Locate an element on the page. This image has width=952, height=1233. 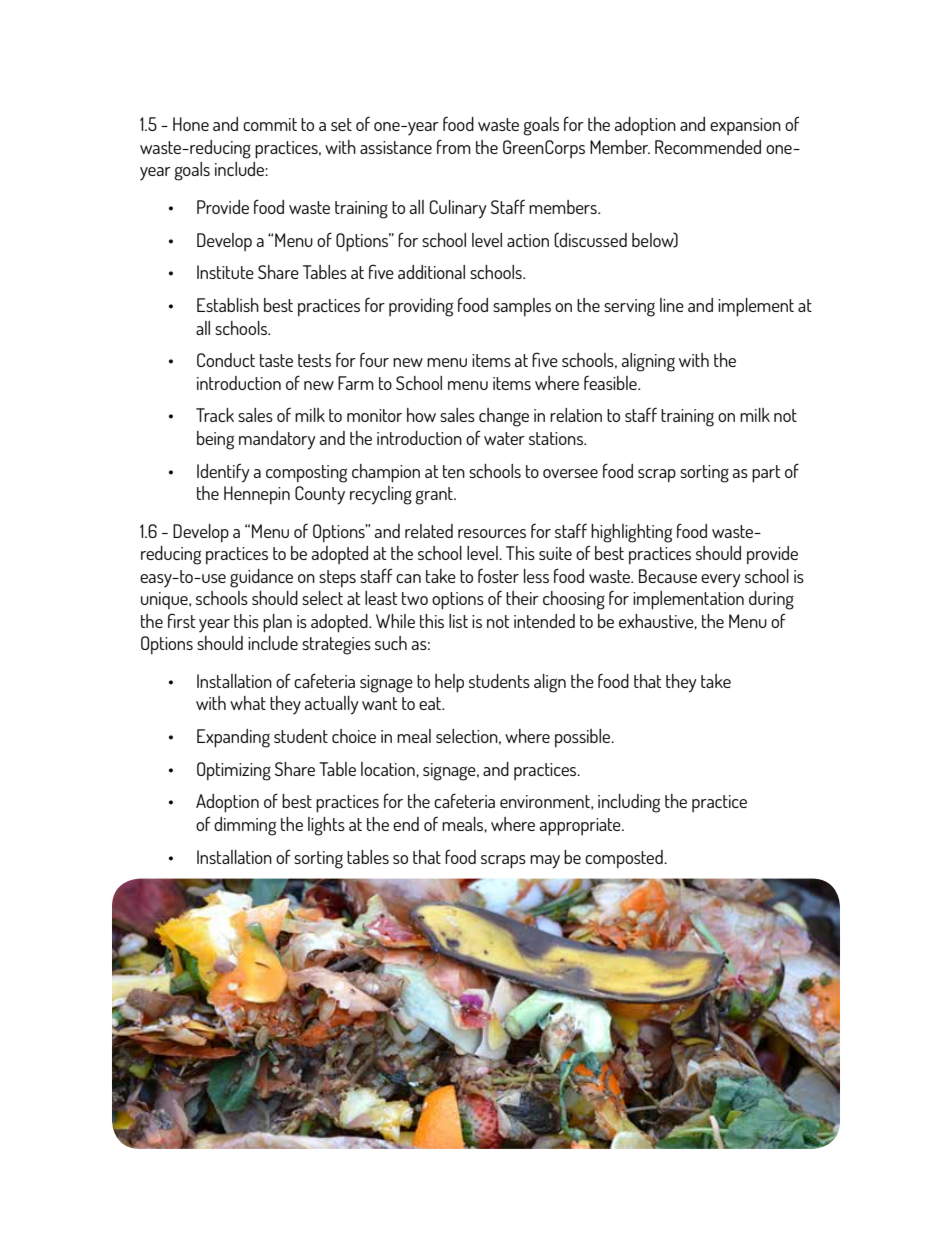
every is located at coordinates (721, 581).
